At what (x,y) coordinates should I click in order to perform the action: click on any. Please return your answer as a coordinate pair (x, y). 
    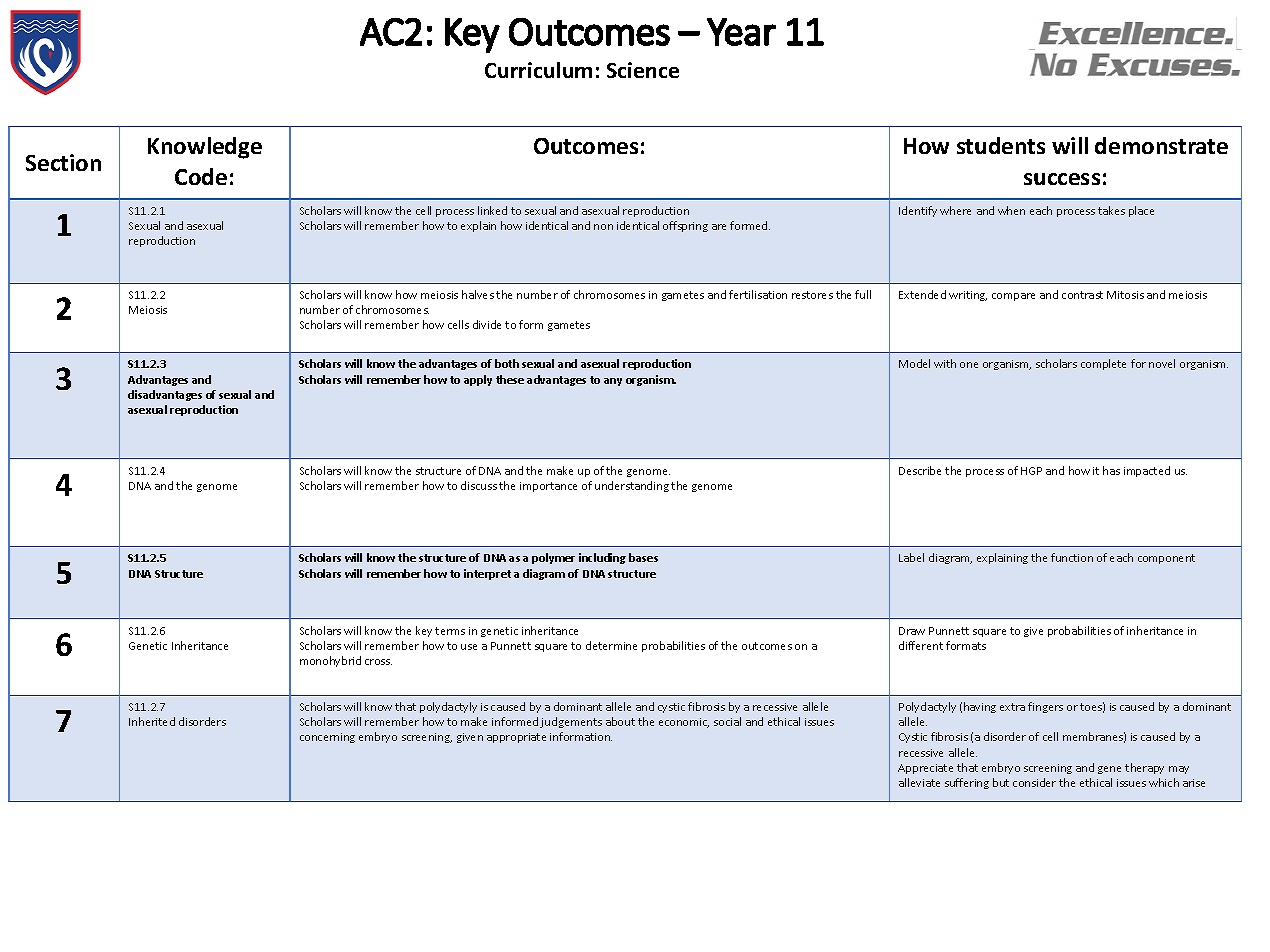
    Looking at the image, I should click on (613, 382).
